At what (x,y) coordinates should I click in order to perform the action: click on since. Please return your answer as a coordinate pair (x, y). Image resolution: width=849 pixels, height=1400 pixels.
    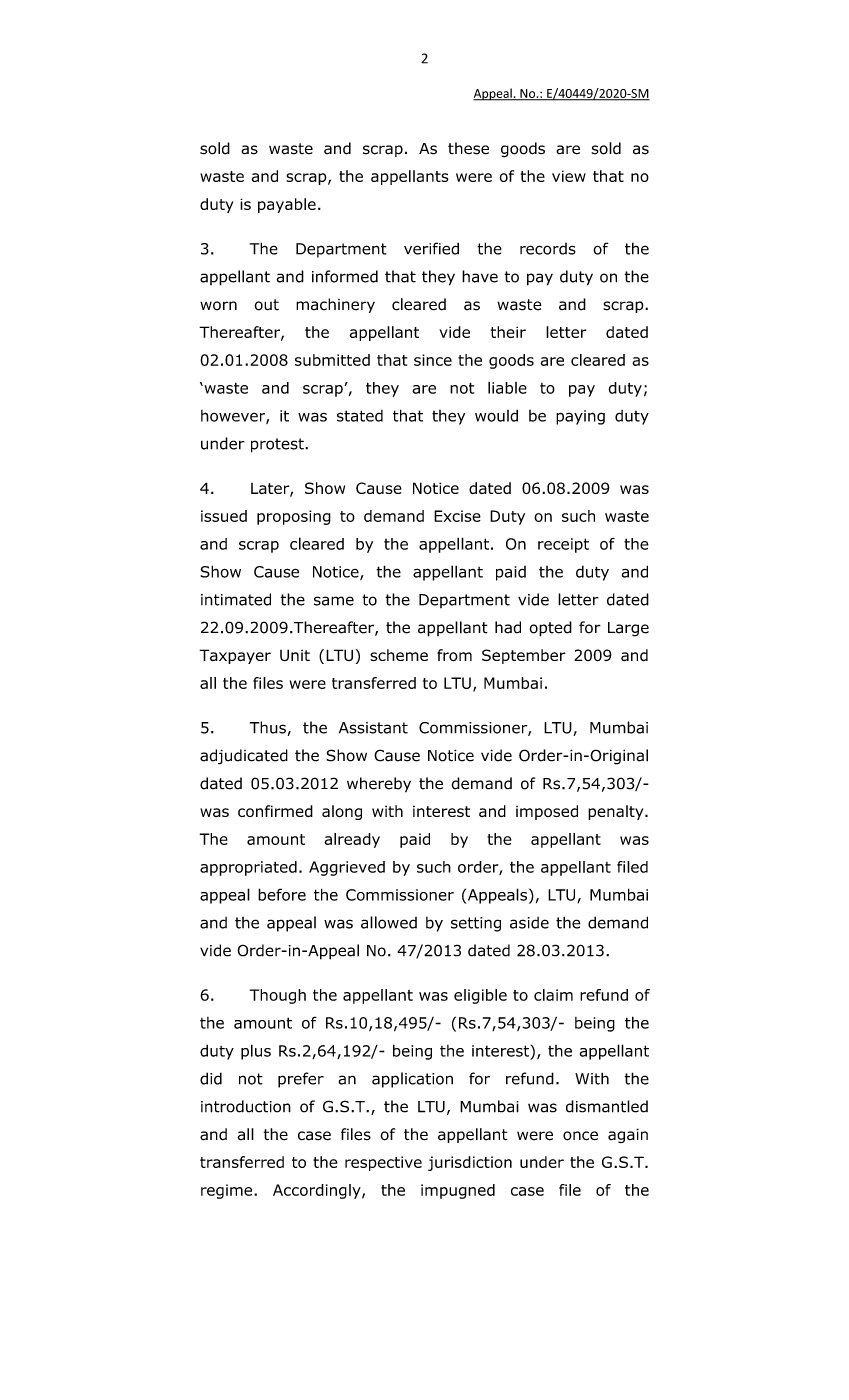
    Looking at the image, I should click on (433, 360).
